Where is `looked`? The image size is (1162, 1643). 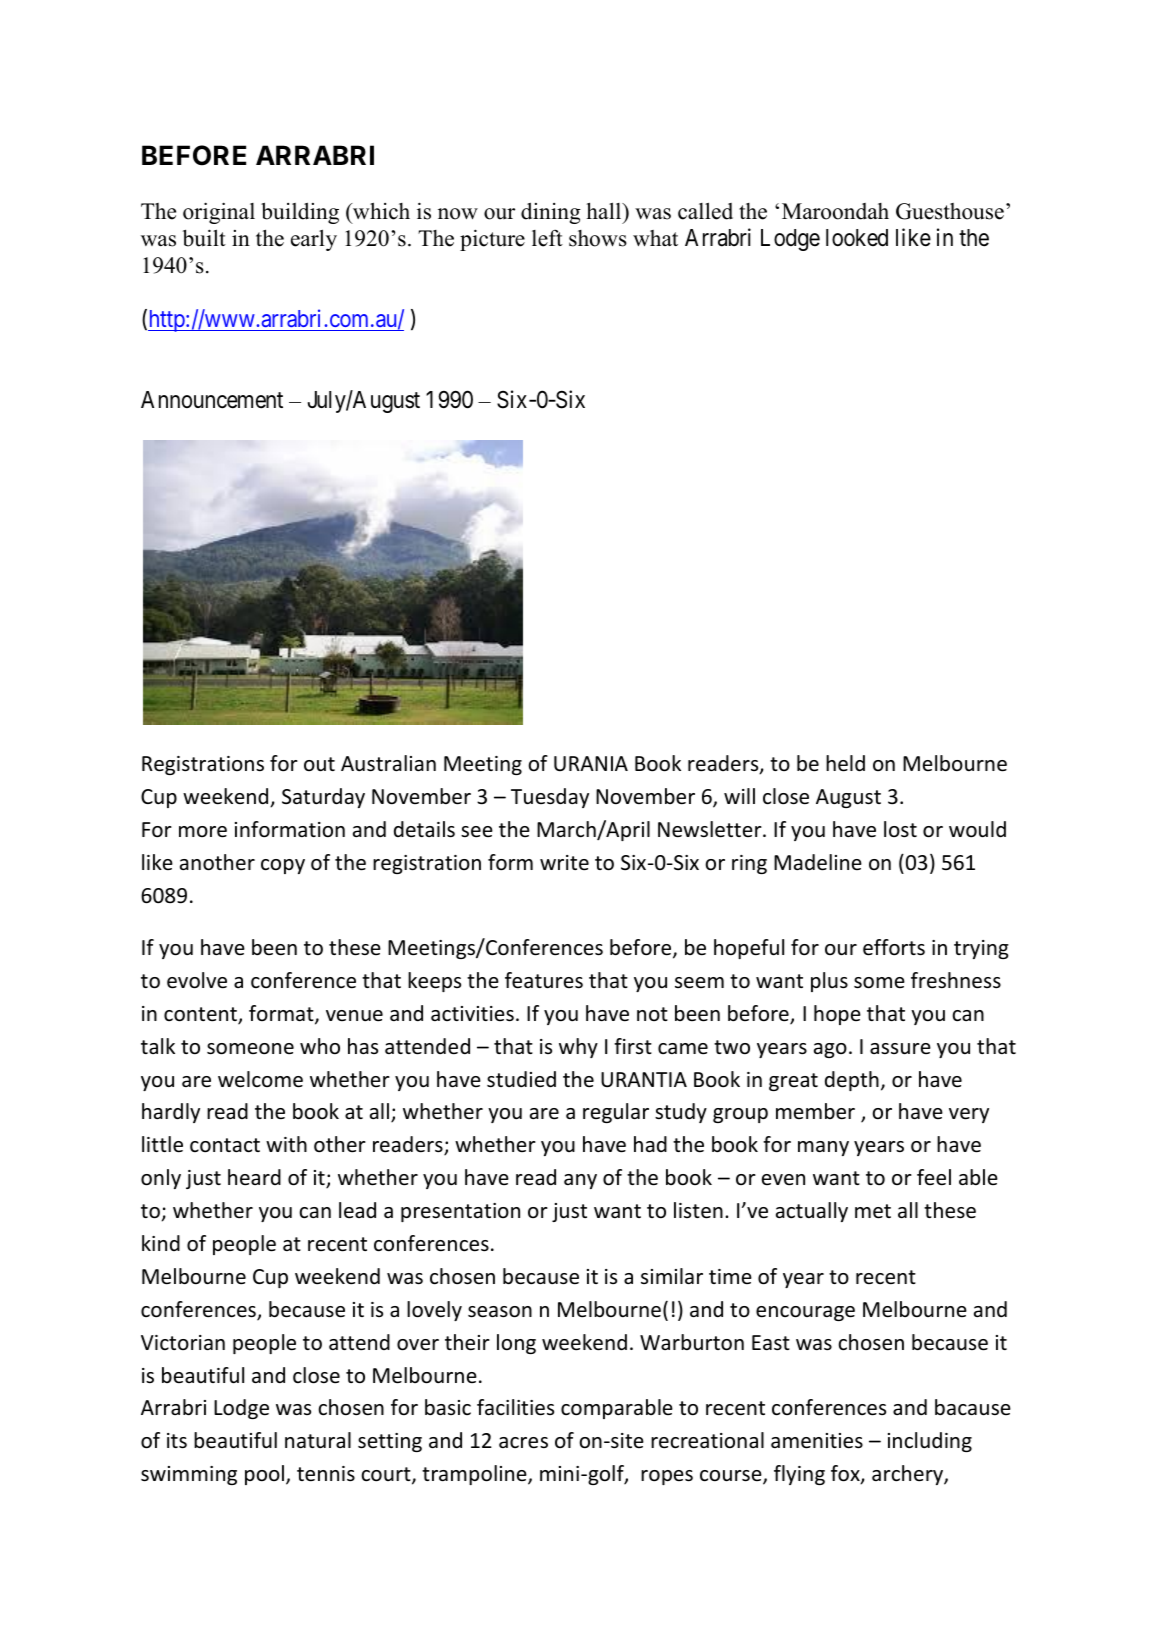
looked is located at coordinates (857, 238).
